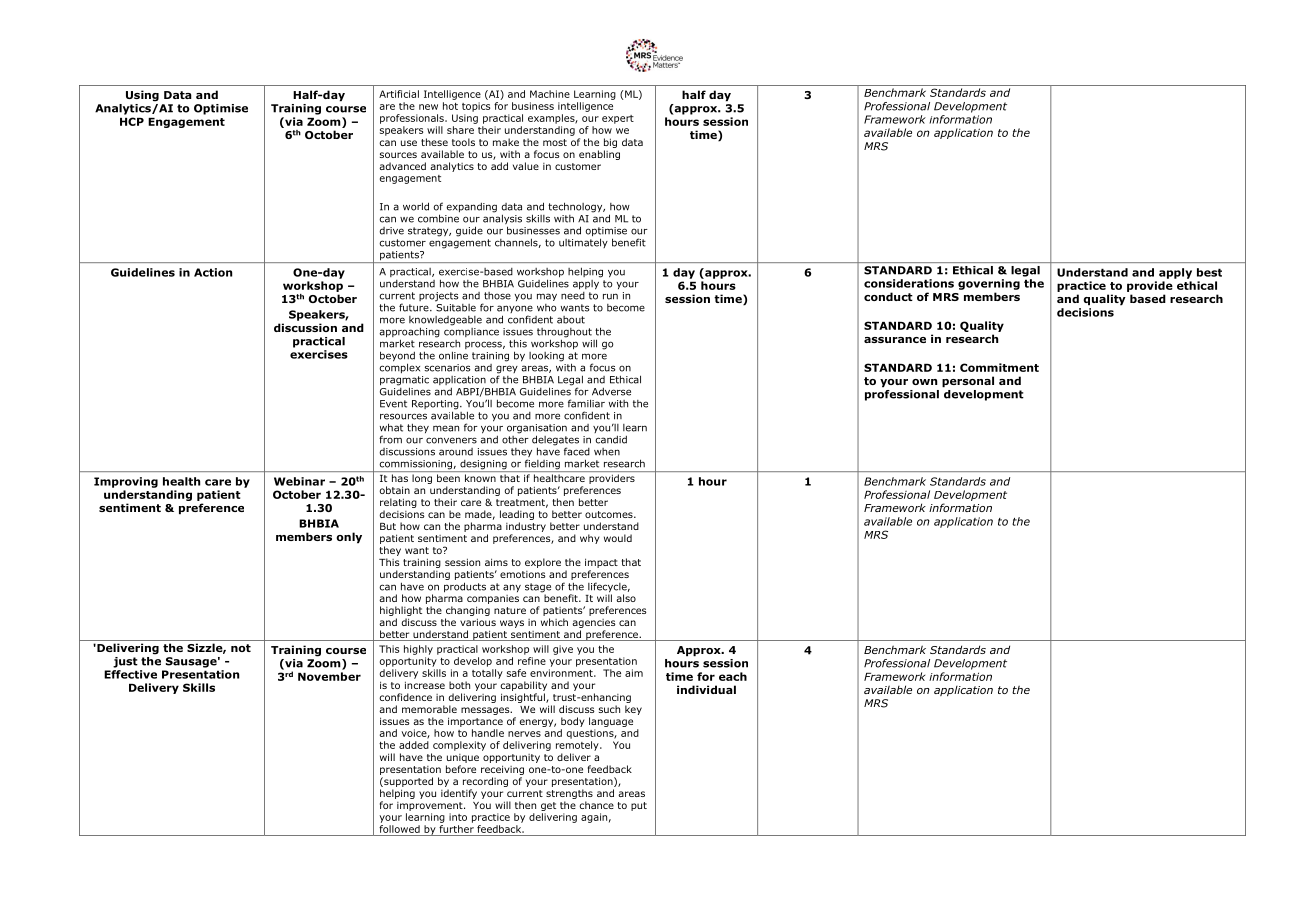 This screenshot has width=1308, height=924. Describe the element at coordinates (968, 382) in the screenshot. I see `personal` at that location.
